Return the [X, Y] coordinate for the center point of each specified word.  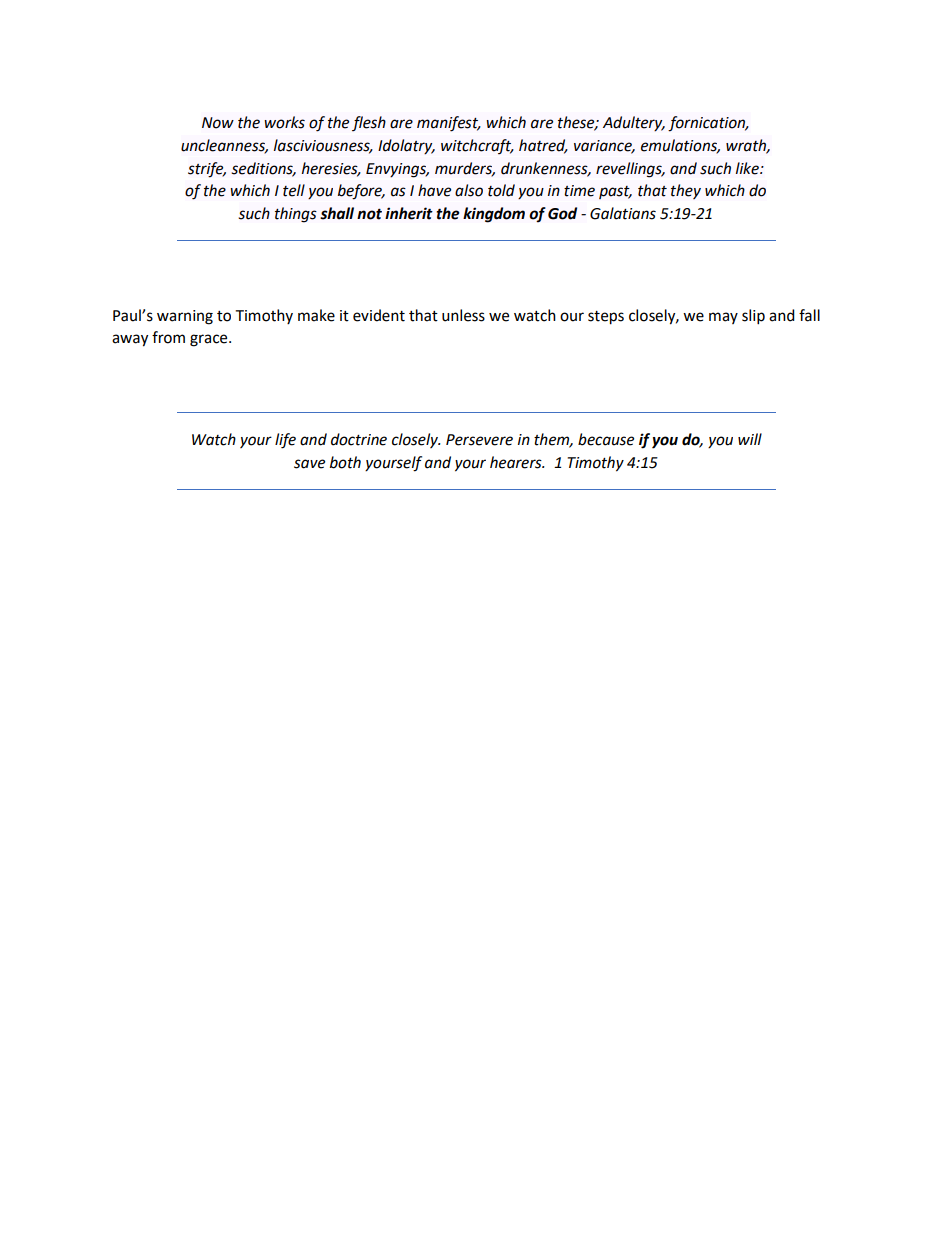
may [723, 318]
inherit [409, 213]
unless [463, 315]
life [285, 441]
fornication [708, 124]
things [296, 215]
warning [185, 317]
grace [210, 340]
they [686, 191]
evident [379, 315]
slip [753, 317]
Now [218, 123]
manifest [448, 124]
